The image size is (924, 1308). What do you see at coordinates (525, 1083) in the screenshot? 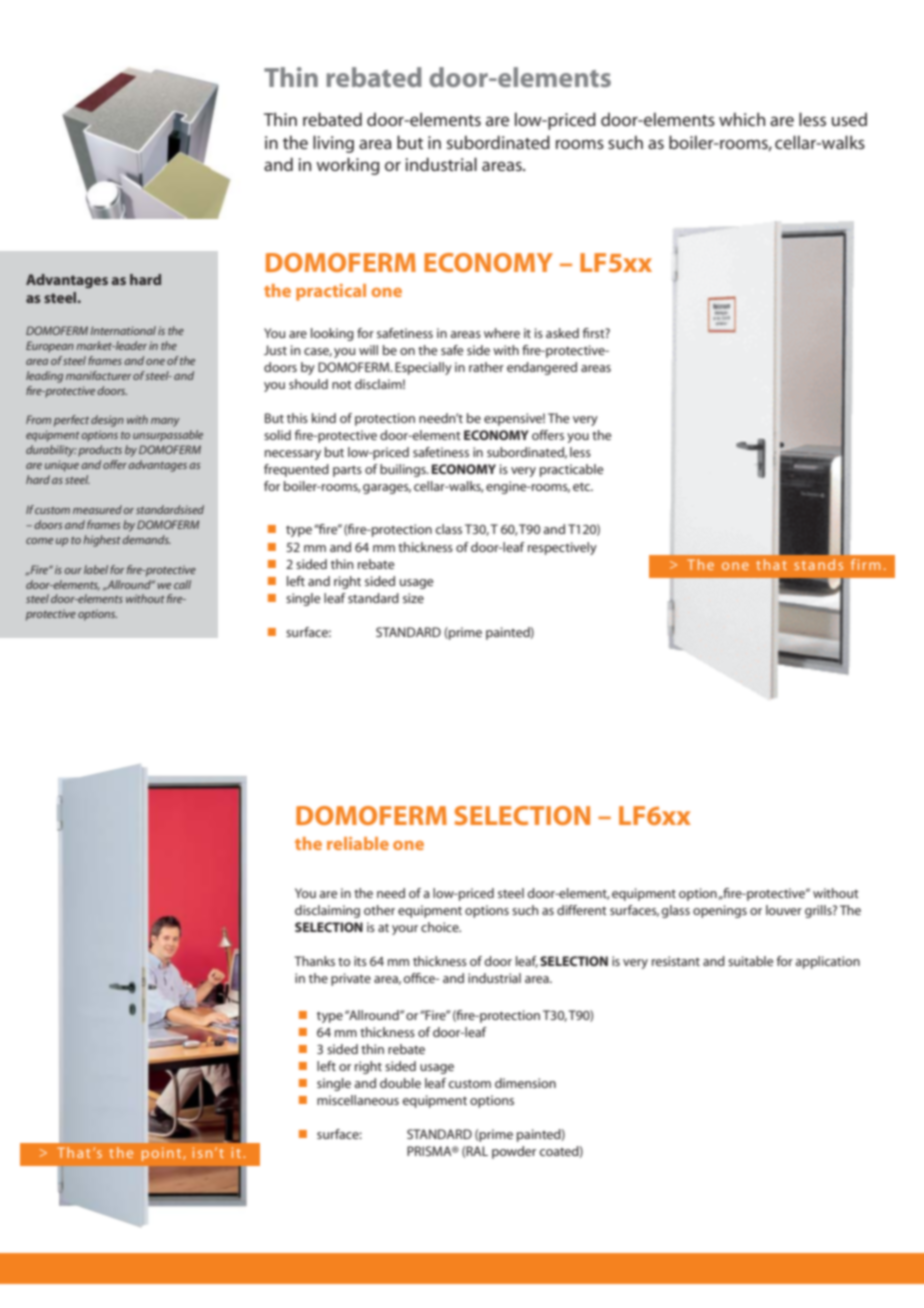
I see `dimension` at bounding box center [525, 1083].
